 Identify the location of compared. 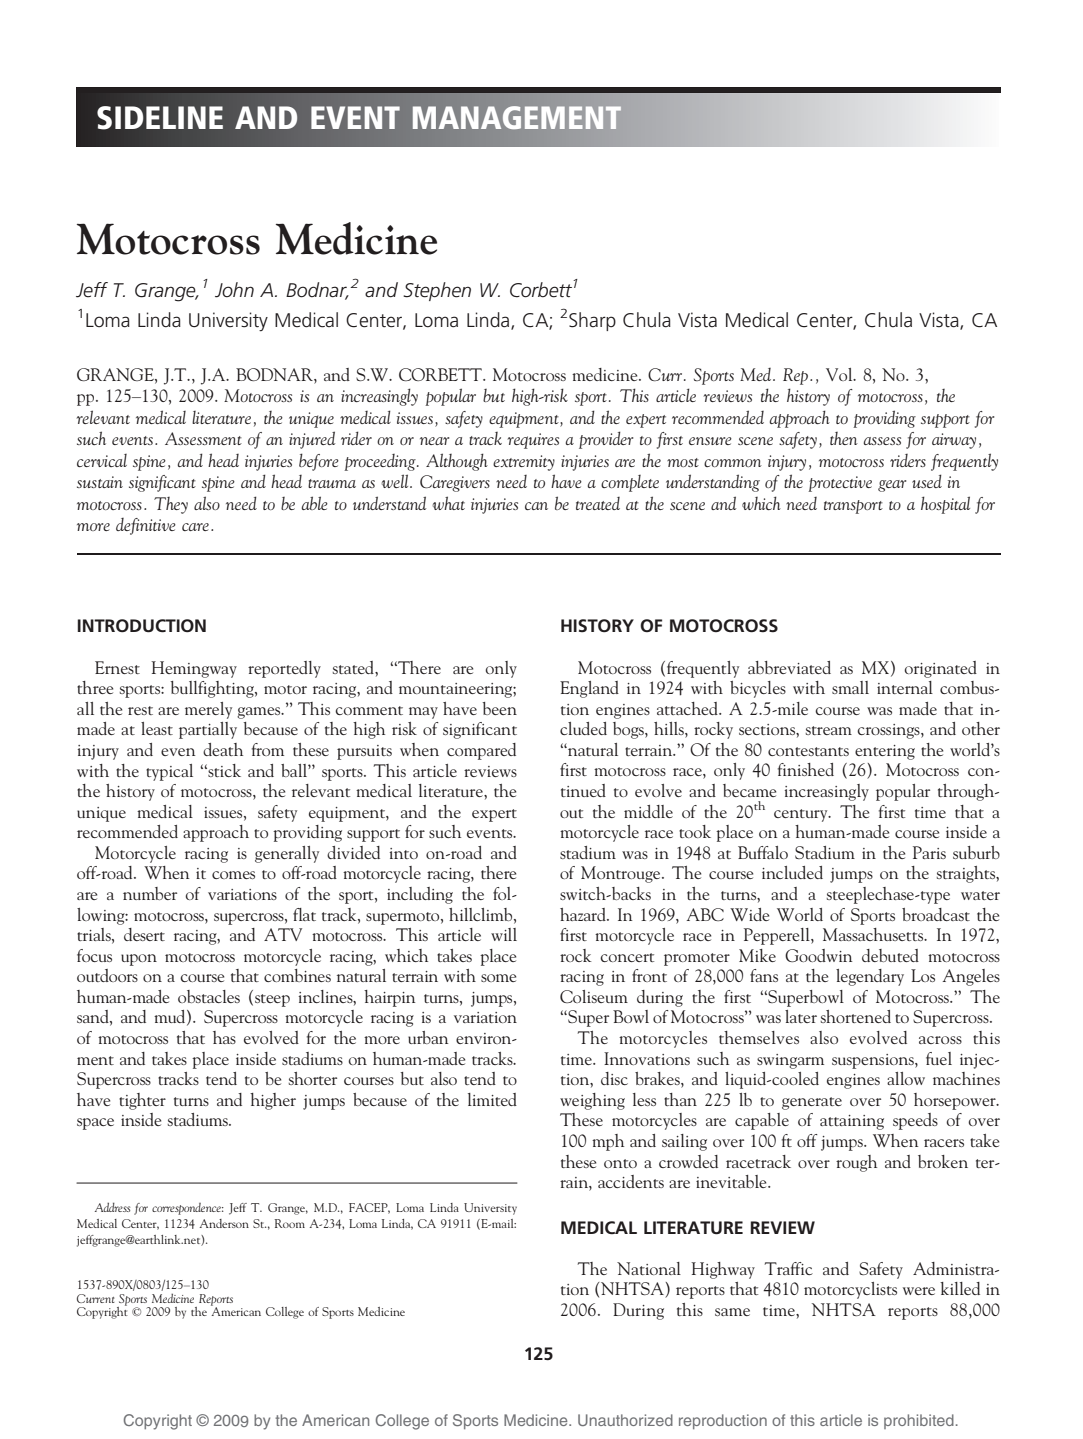
(481, 751).
